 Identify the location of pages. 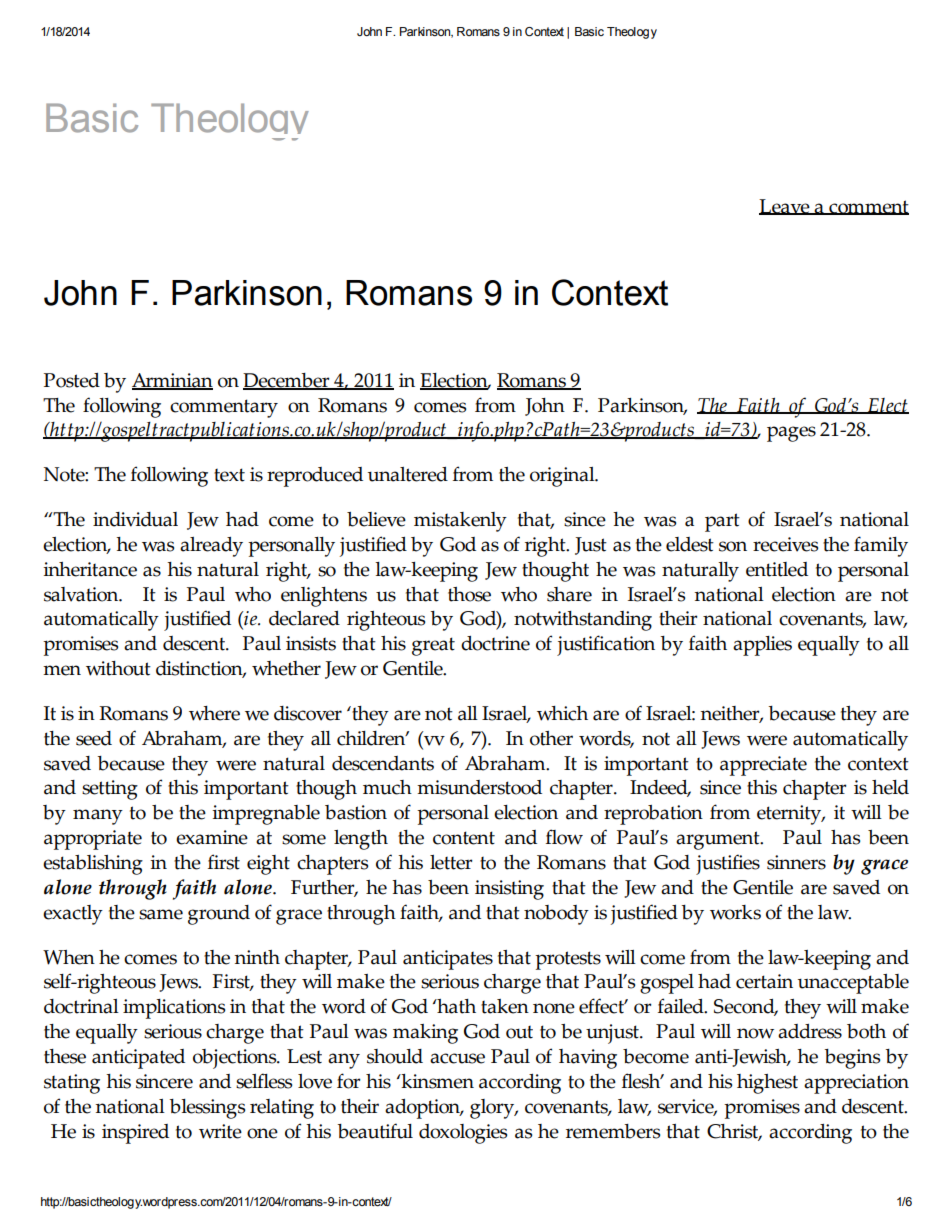
(791, 434).
